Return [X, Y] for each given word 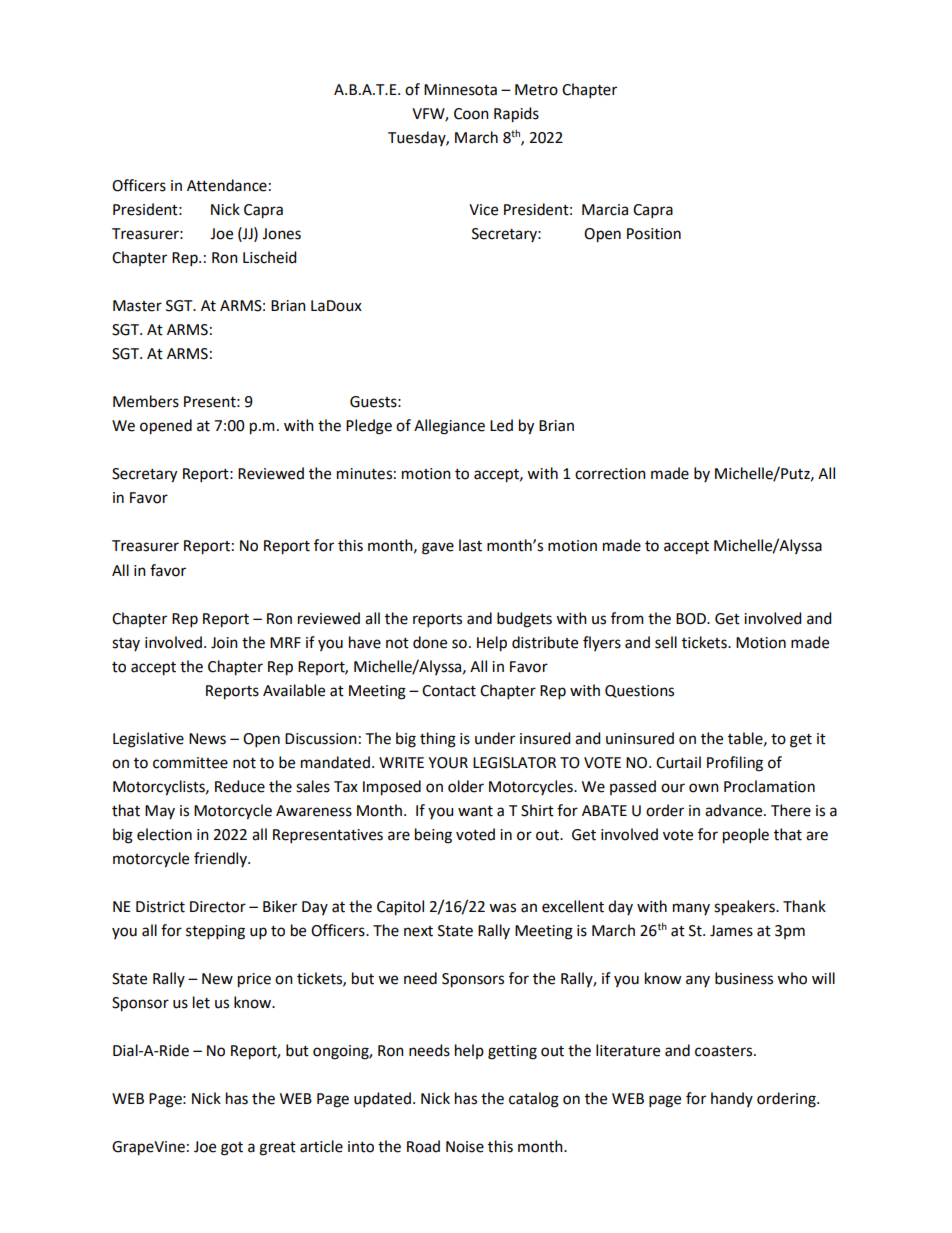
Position [654, 234]
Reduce [240, 786]
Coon [471, 114]
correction [610, 474]
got [232, 1149]
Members [146, 401]
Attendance [227, 185]
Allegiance [449, 427]
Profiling [735, 764]
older [466, 786]
